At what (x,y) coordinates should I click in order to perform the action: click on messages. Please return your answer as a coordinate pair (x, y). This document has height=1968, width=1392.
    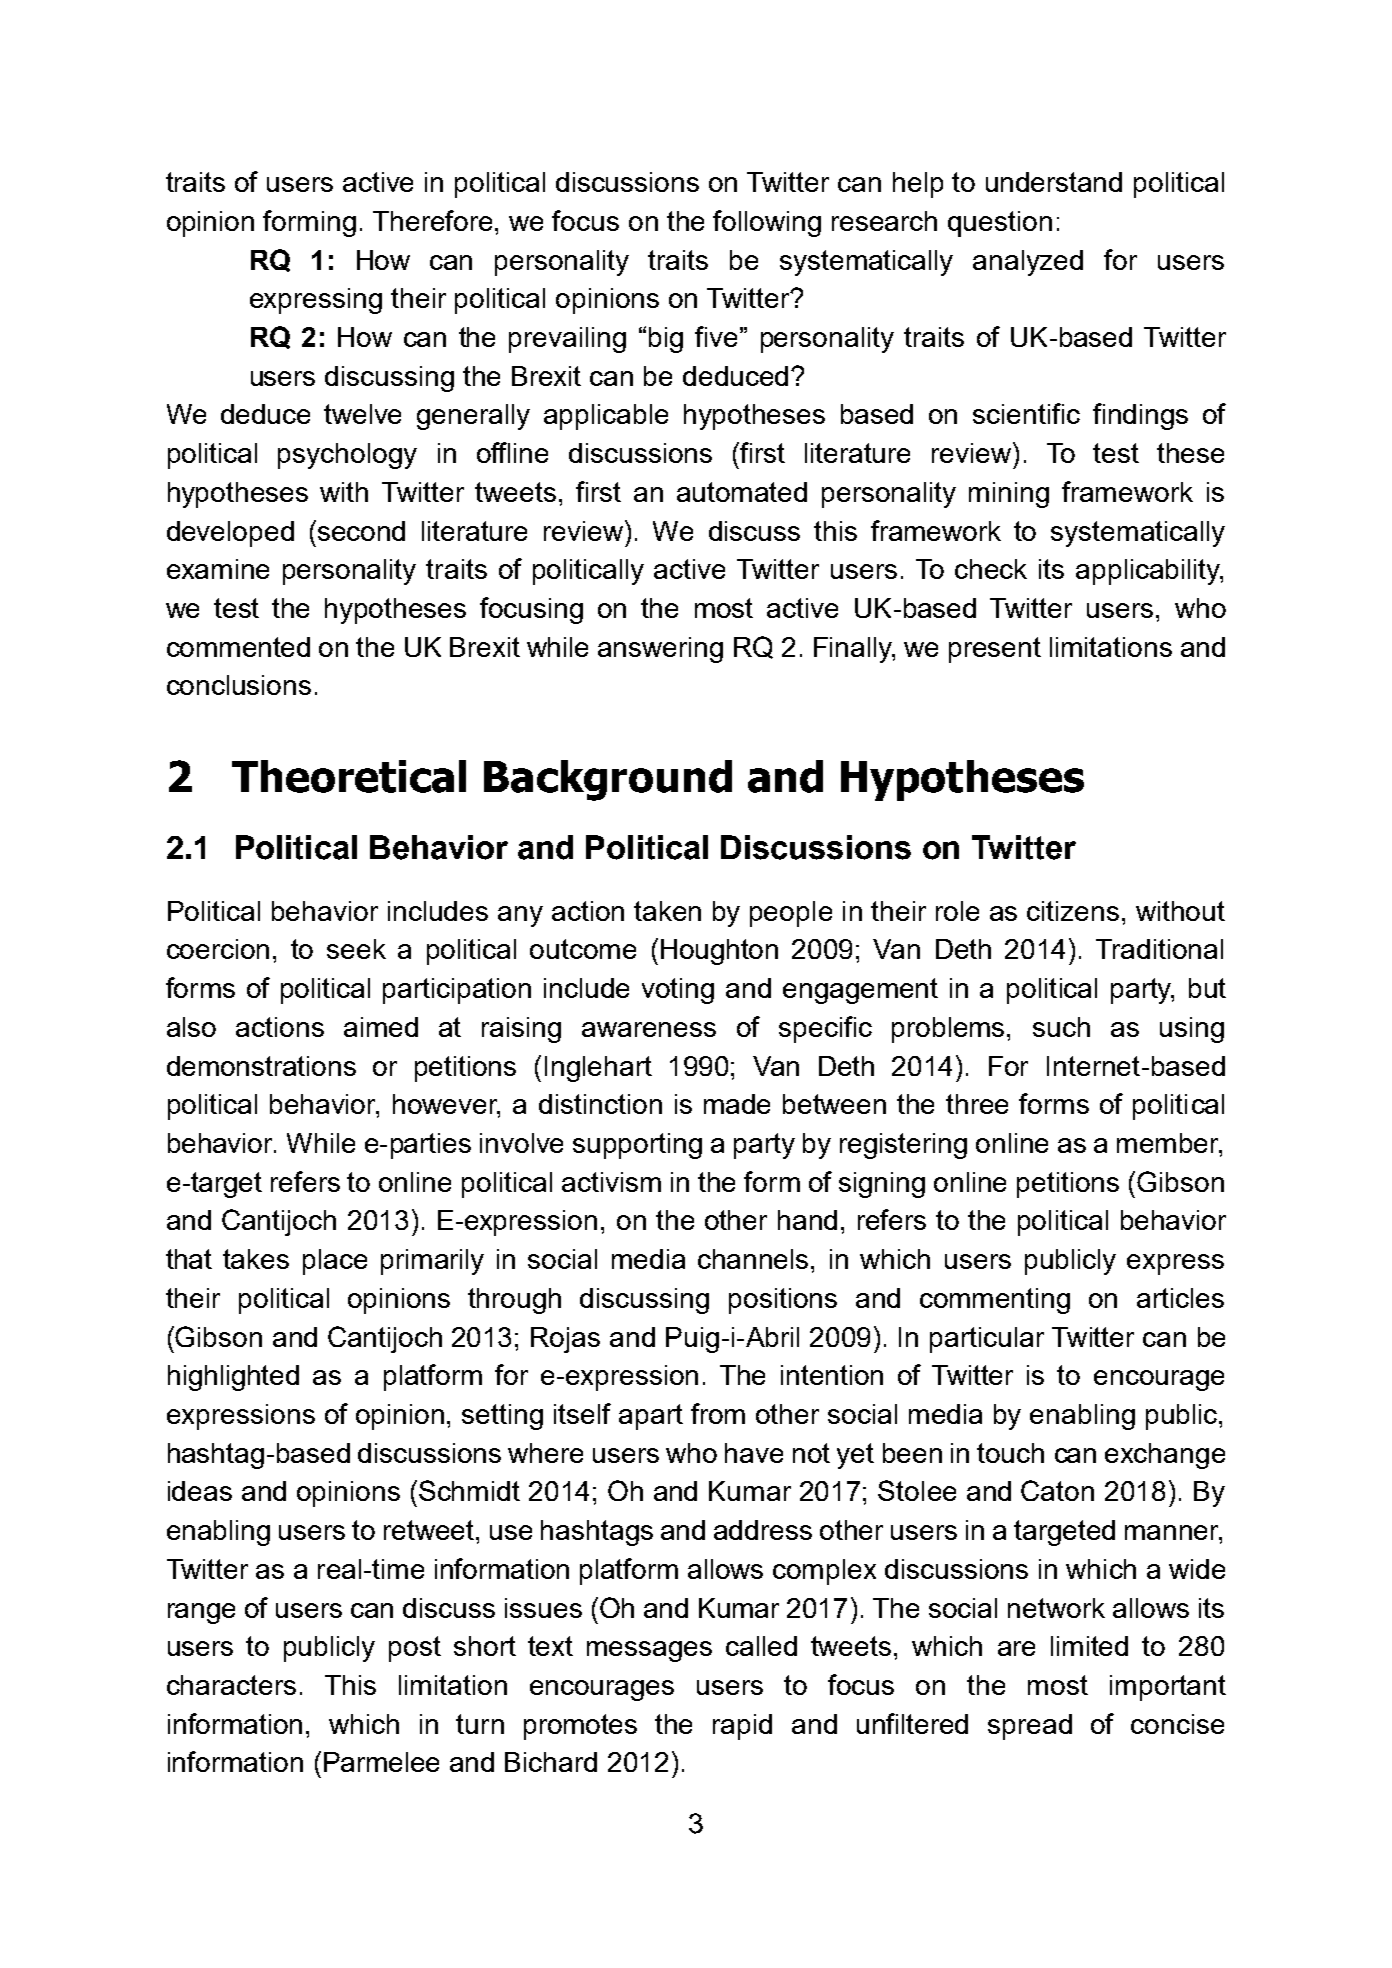
    Looking at the image, I should click on (649, 1651).
